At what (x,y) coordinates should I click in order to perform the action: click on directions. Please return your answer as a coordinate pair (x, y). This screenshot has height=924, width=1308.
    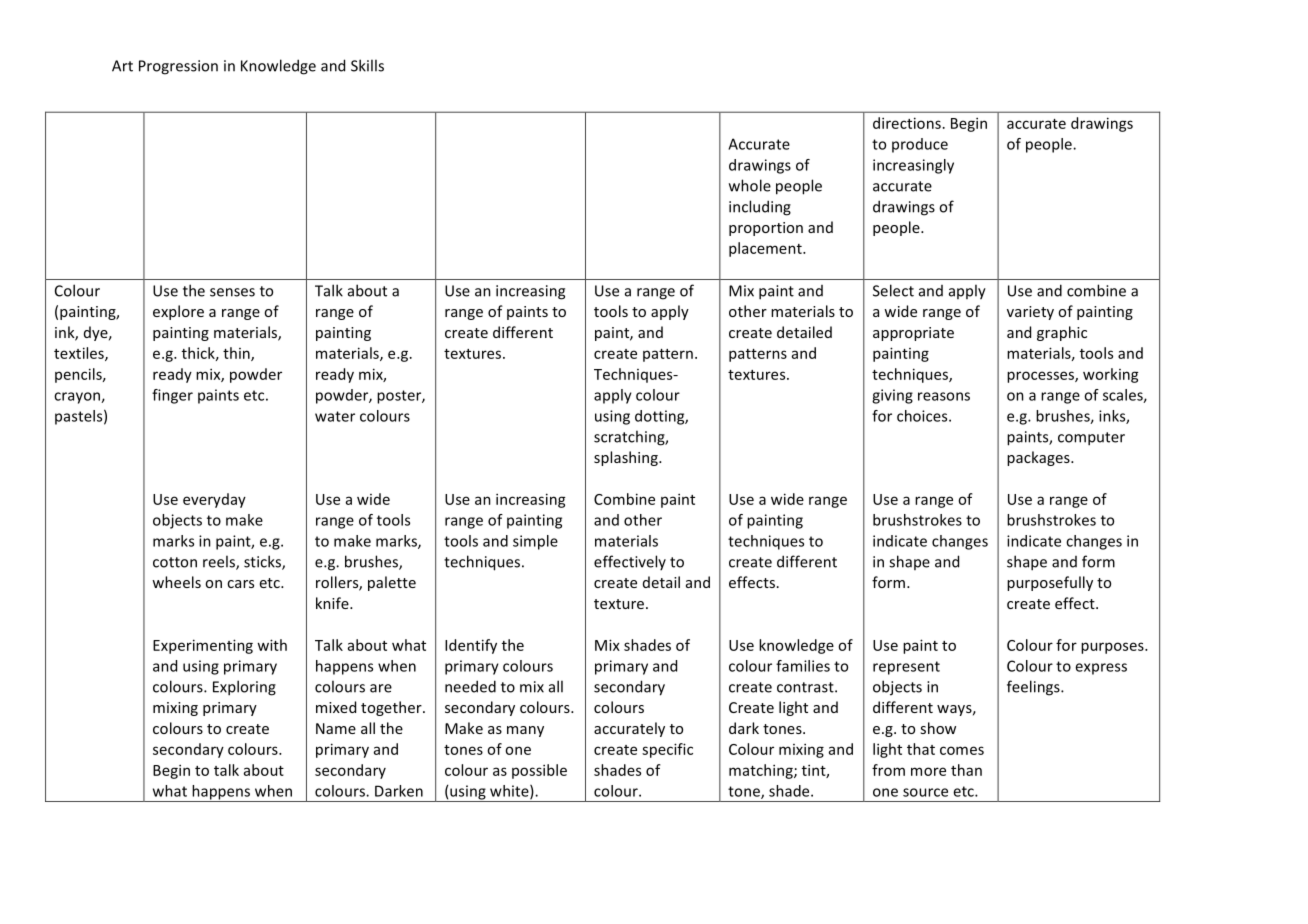
    Looking at the image, I should click on (907, 123).
